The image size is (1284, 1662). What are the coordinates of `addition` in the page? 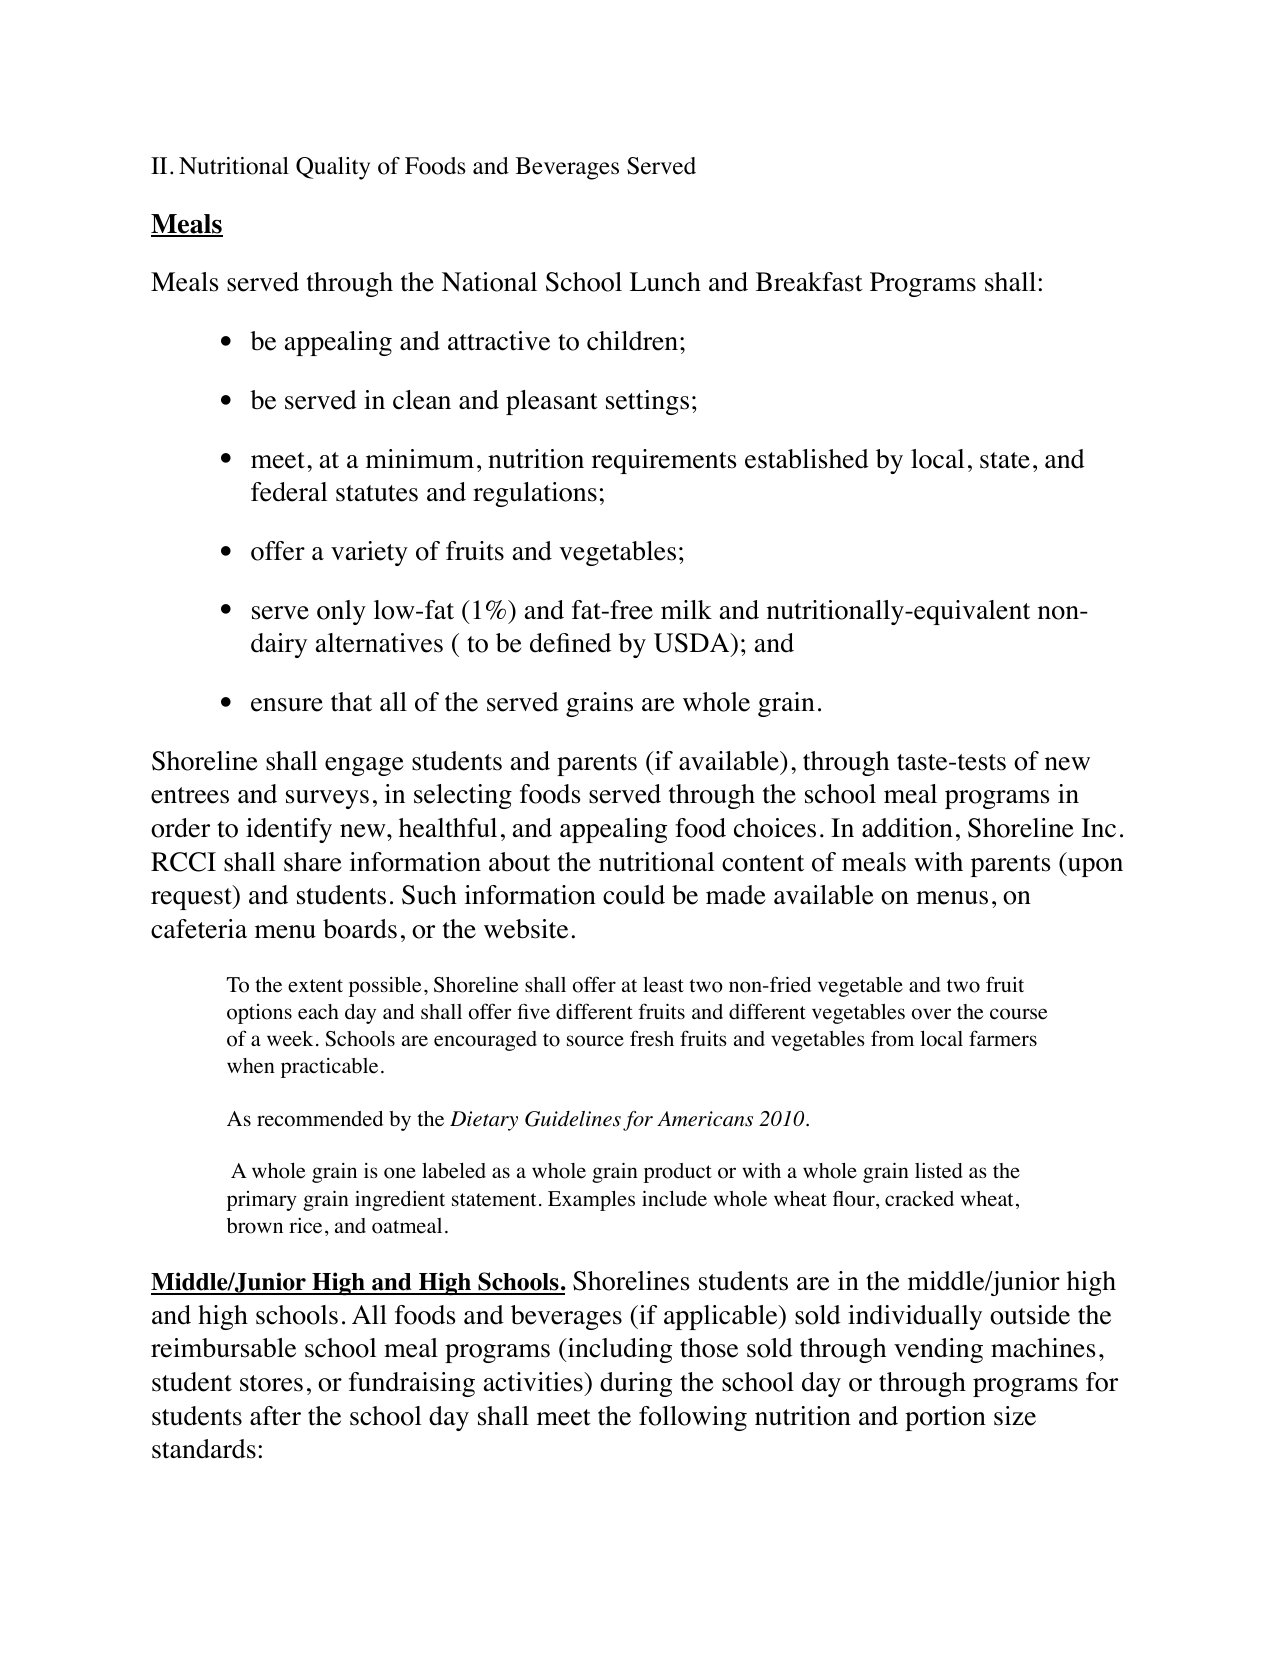 It's located at (907, 828).
